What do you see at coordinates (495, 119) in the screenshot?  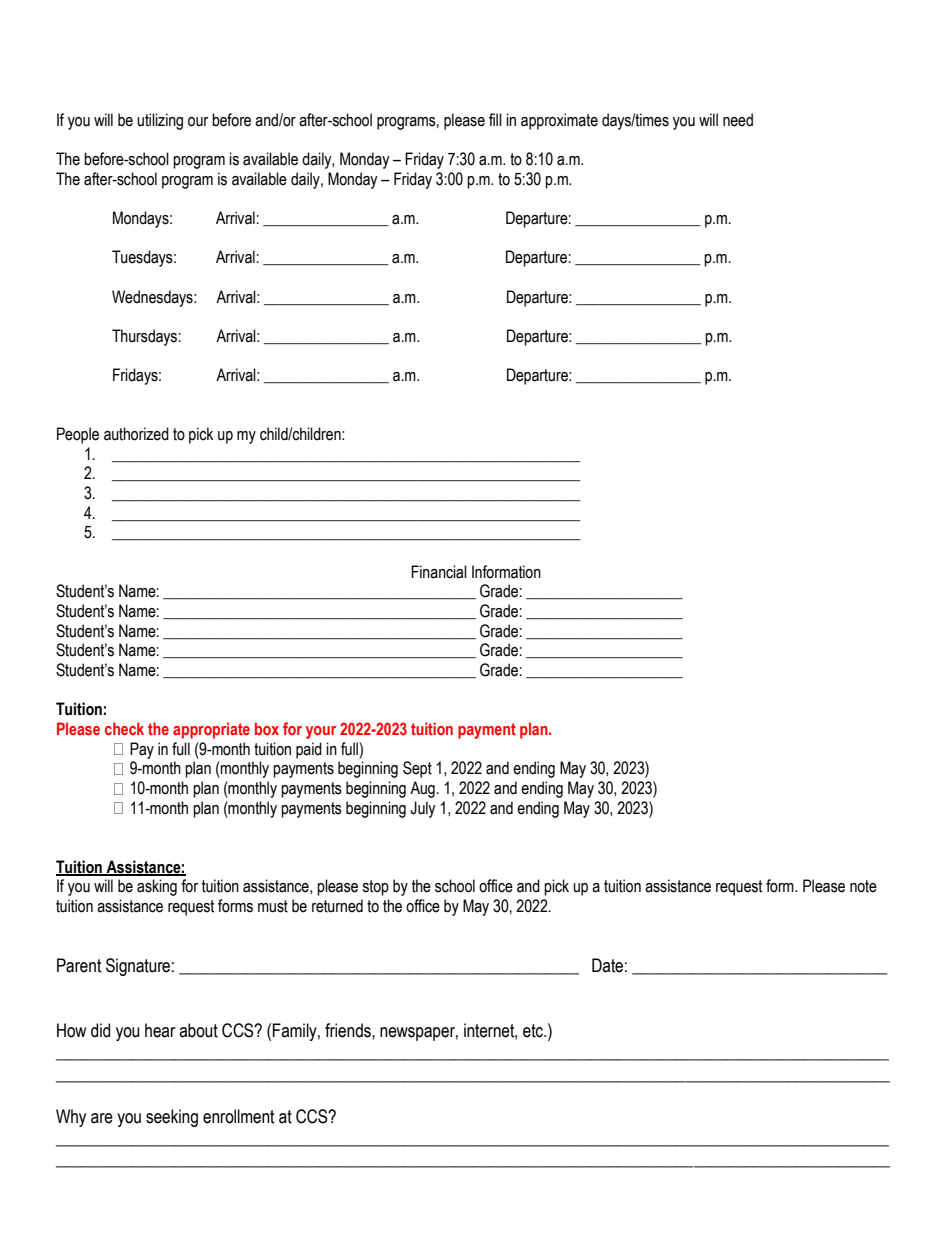 I see `fill` at bounding box center [495, 119].
